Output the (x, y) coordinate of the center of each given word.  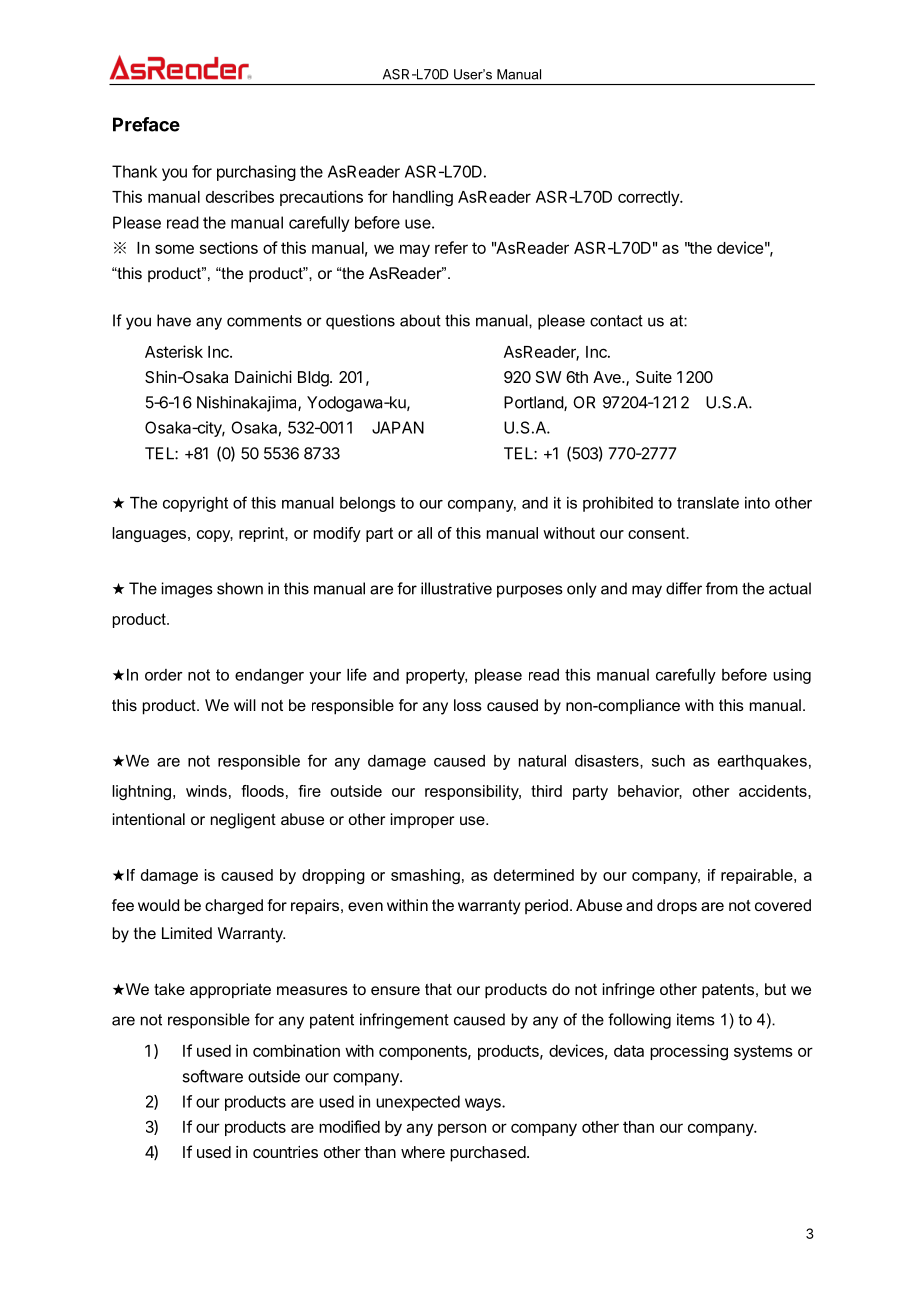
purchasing (256, 173)
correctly (649, 198)
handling (423, 198)
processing (689, 1052)
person (462, 1129)
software (212, 1076)
